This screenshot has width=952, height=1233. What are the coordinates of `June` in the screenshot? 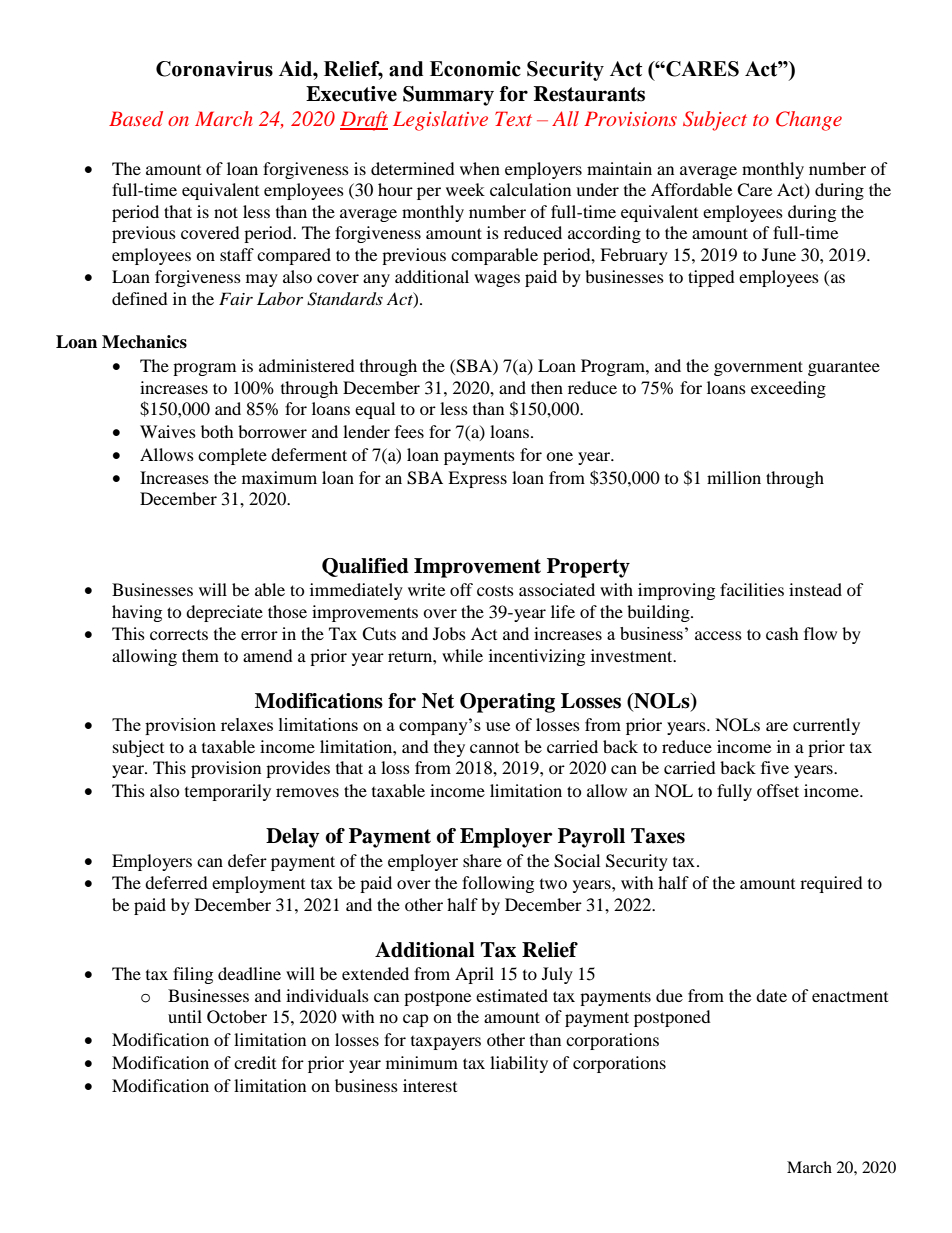 It's located at (779, 254).
